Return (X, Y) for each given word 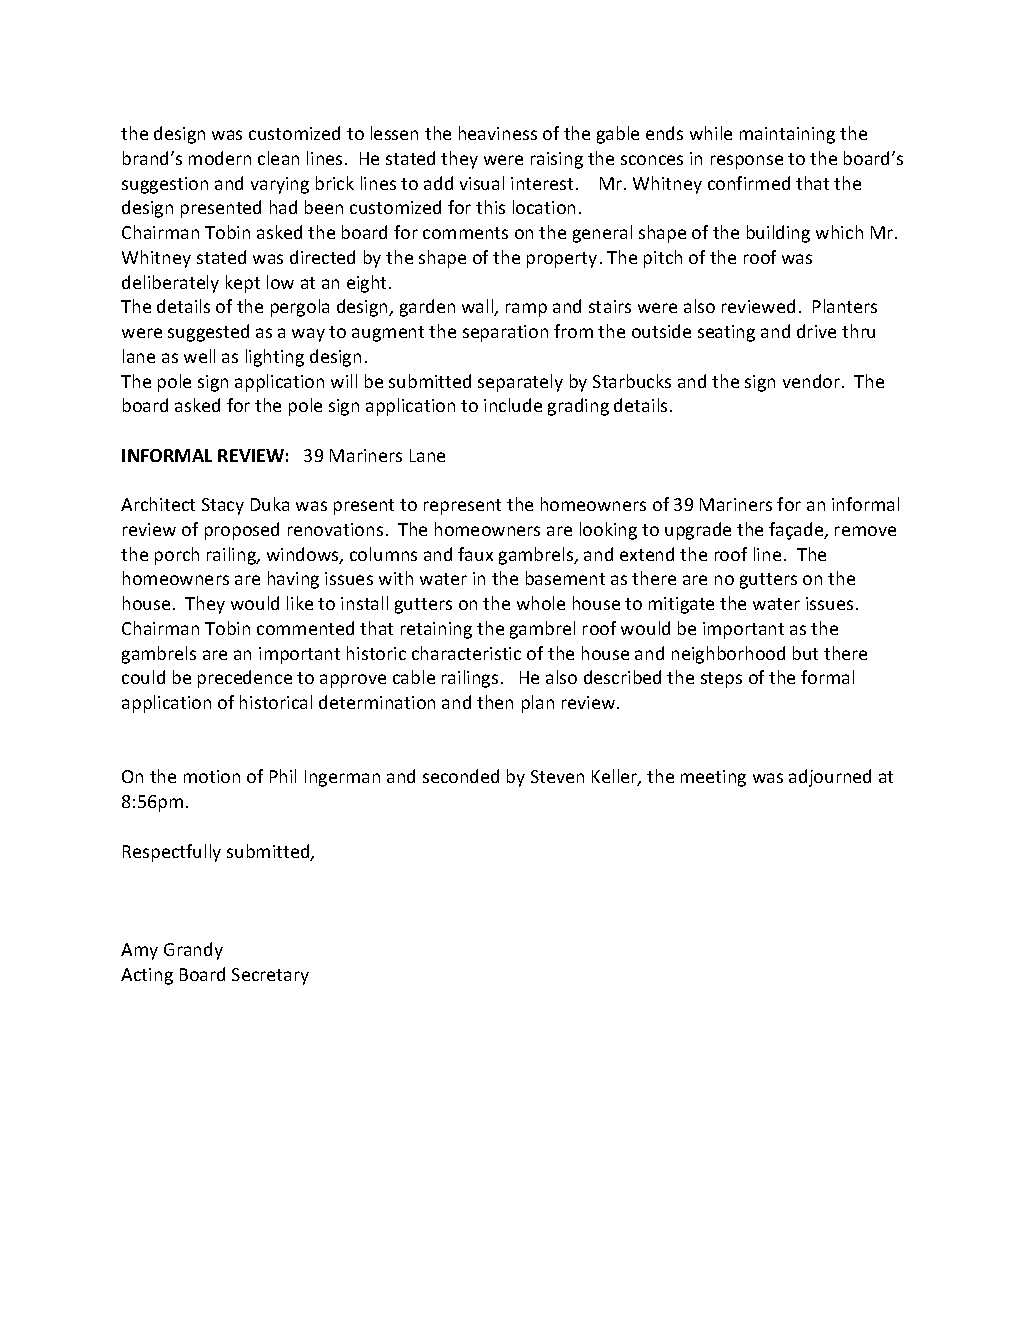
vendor (813, 381)
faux (475, 554)
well (199, 356)
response (747, 162)
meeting (713, 778)
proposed (242, 531)
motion (212, 776)
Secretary (270, 976)
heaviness (498, 133)
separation (505, 333)
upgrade (698, 531)
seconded (461, 776)
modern (220, 158)
